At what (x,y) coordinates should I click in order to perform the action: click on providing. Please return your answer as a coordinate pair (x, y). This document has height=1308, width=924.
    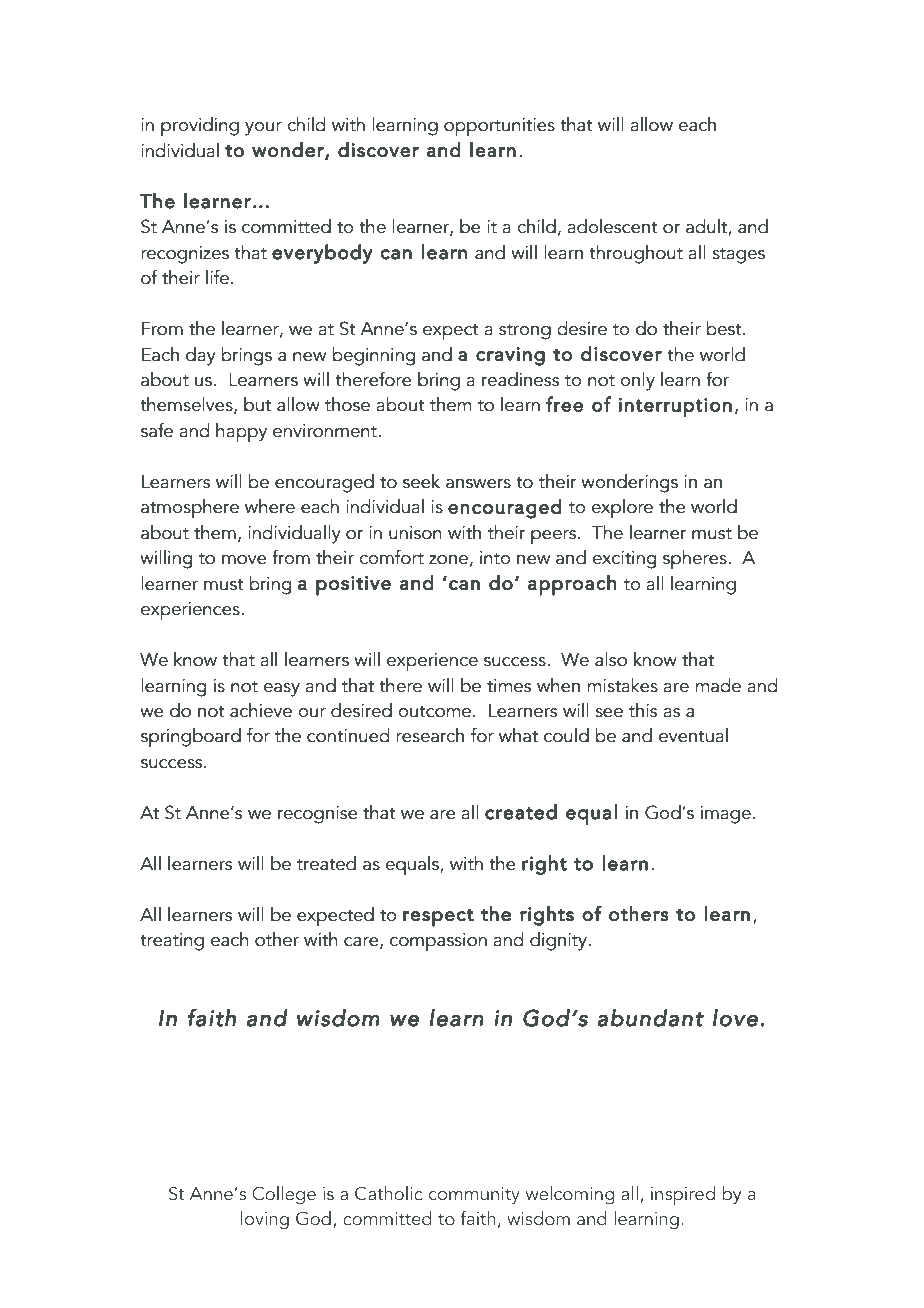
    Looking at the image, I should click on (200, 127).
